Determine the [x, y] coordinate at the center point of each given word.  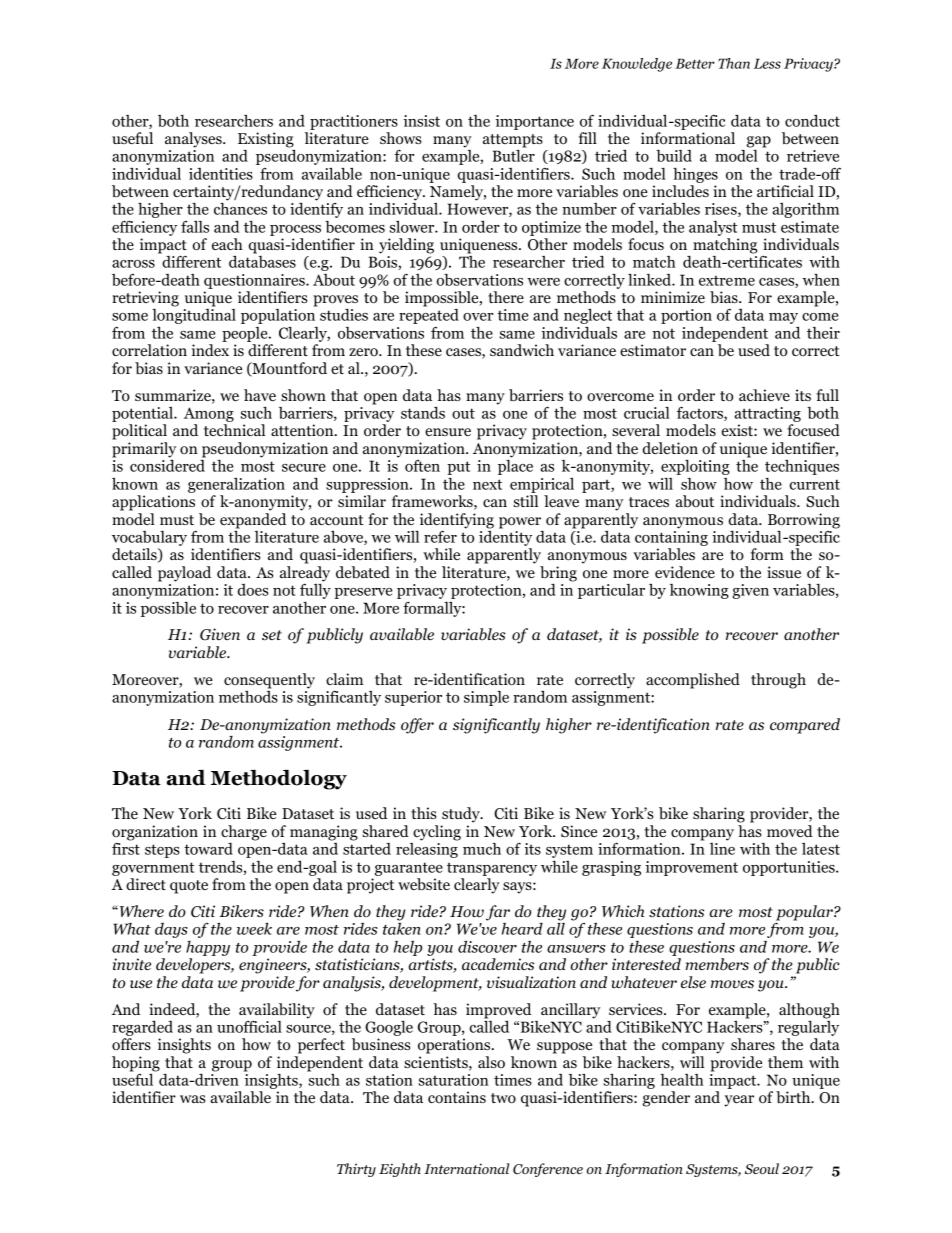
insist [422, 121]
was [193, 1099]
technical [234, 430]
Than [734, 63]
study [462, 815]
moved [790, 831]
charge [244, 833]
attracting [767, 416]
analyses [194, 140]
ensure [448, 432]
